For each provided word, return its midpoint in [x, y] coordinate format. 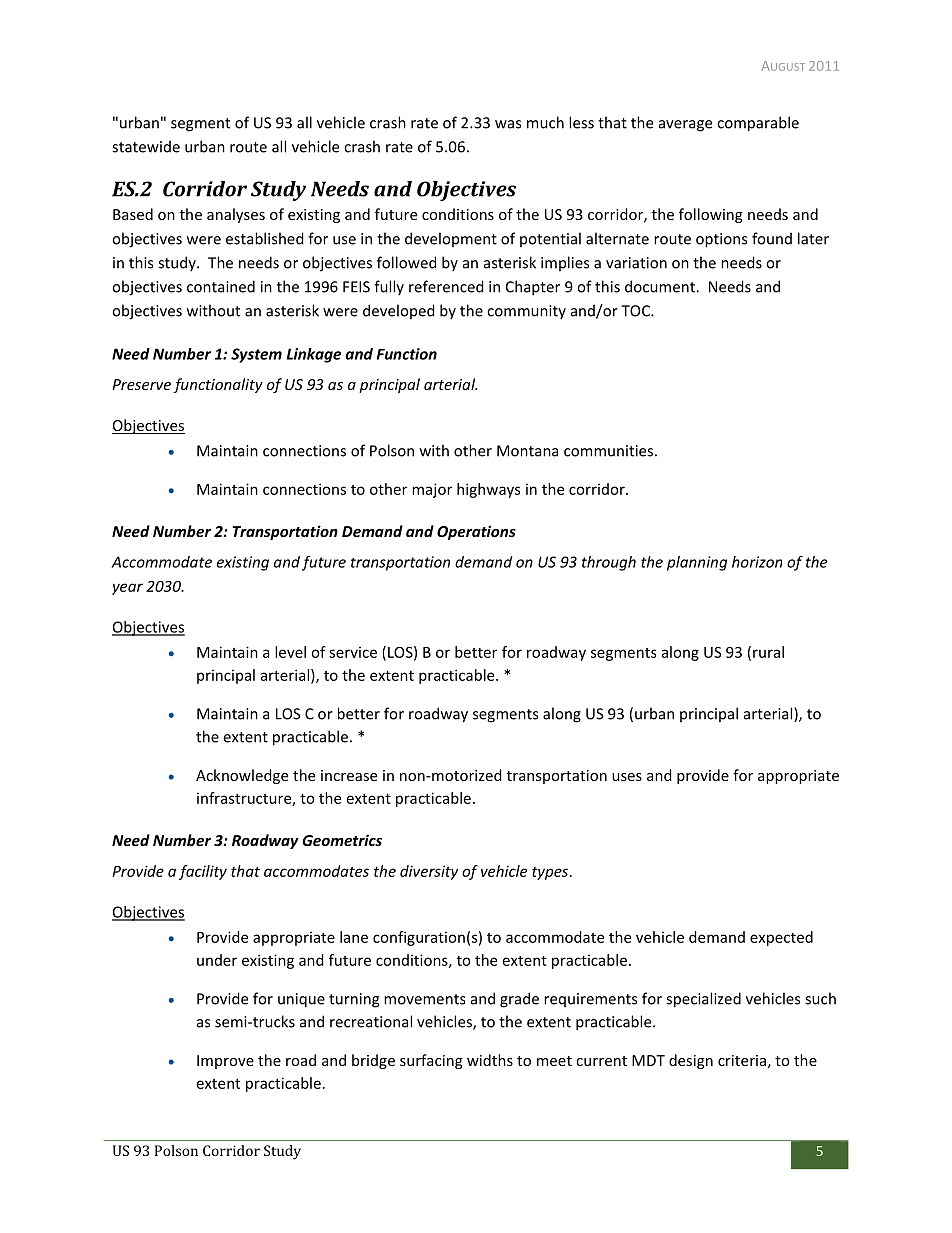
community [526, 312]
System [256, 355]
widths [490, 1060]
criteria [742, 1060]
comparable [758, 124]
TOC [636, 311]
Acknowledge [242, 776]
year [127, 589]
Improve [225, 1062]
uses [627, 777]
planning [697, 563]
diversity [429, 872]
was [508, 124]
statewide [146, 146]
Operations [476, 532]
